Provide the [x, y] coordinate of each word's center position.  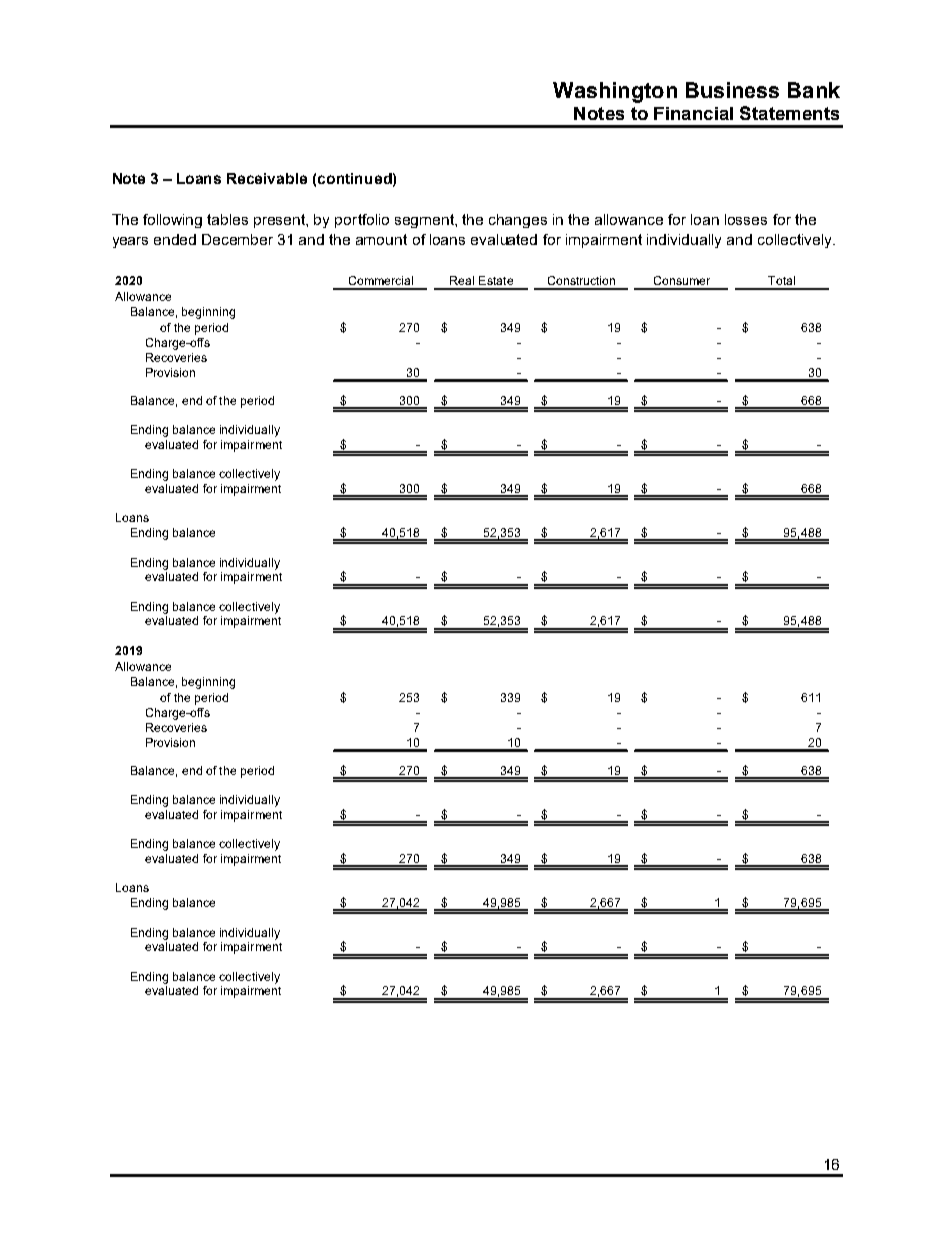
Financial [693, 113]
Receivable [267, 178]
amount [381, 239]
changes [518, 221]
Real [462, 280]
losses [746, 219]
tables [227, 219]
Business [732, 90]
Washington [615, 92]
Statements [789, 113]
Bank [814, 90]
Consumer [682, 280]
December [237, 239]
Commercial [381, 280]
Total [781, 280]
